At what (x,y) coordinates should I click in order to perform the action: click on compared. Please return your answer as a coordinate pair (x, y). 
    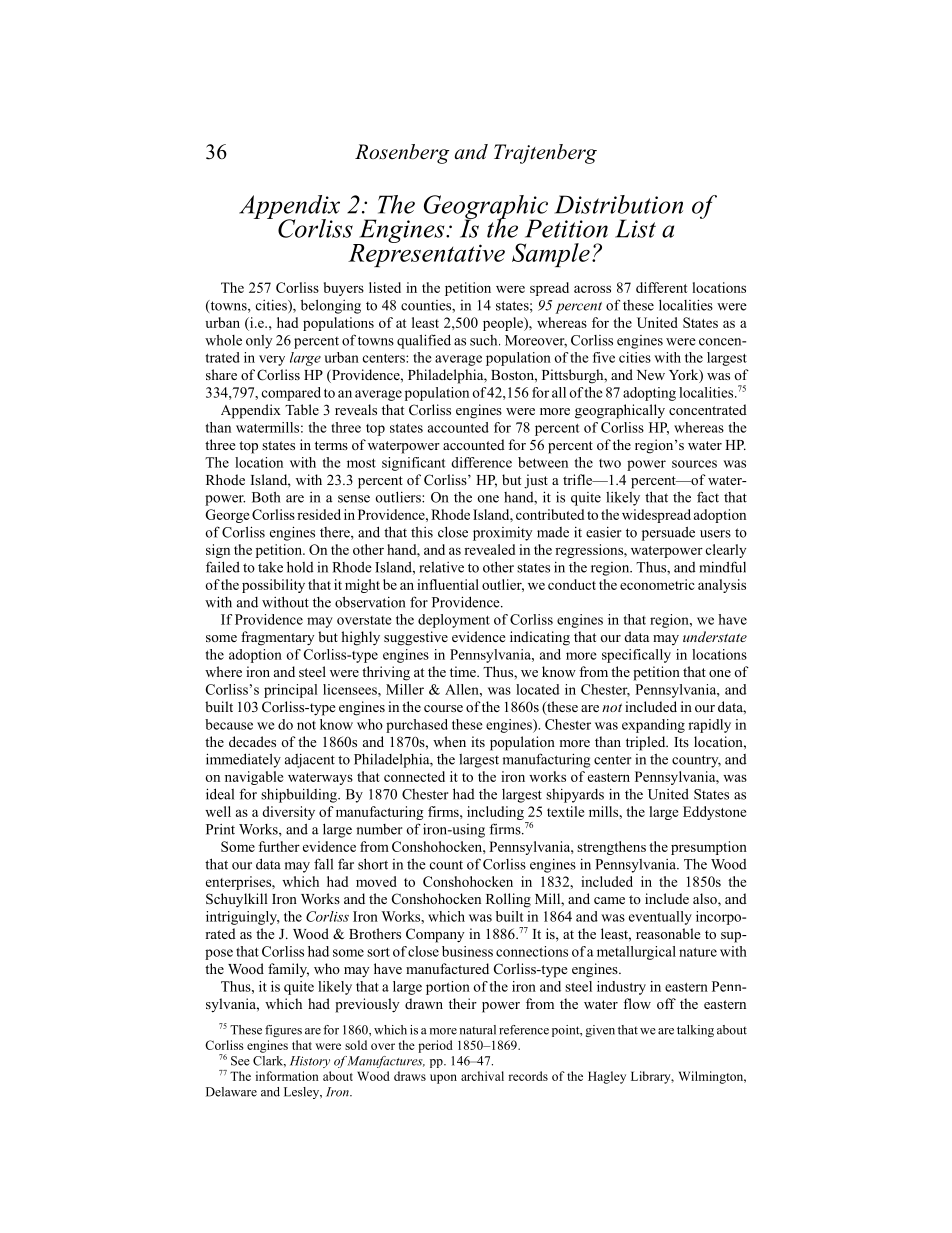
    Looking at the image, I should click on (291, 394).
